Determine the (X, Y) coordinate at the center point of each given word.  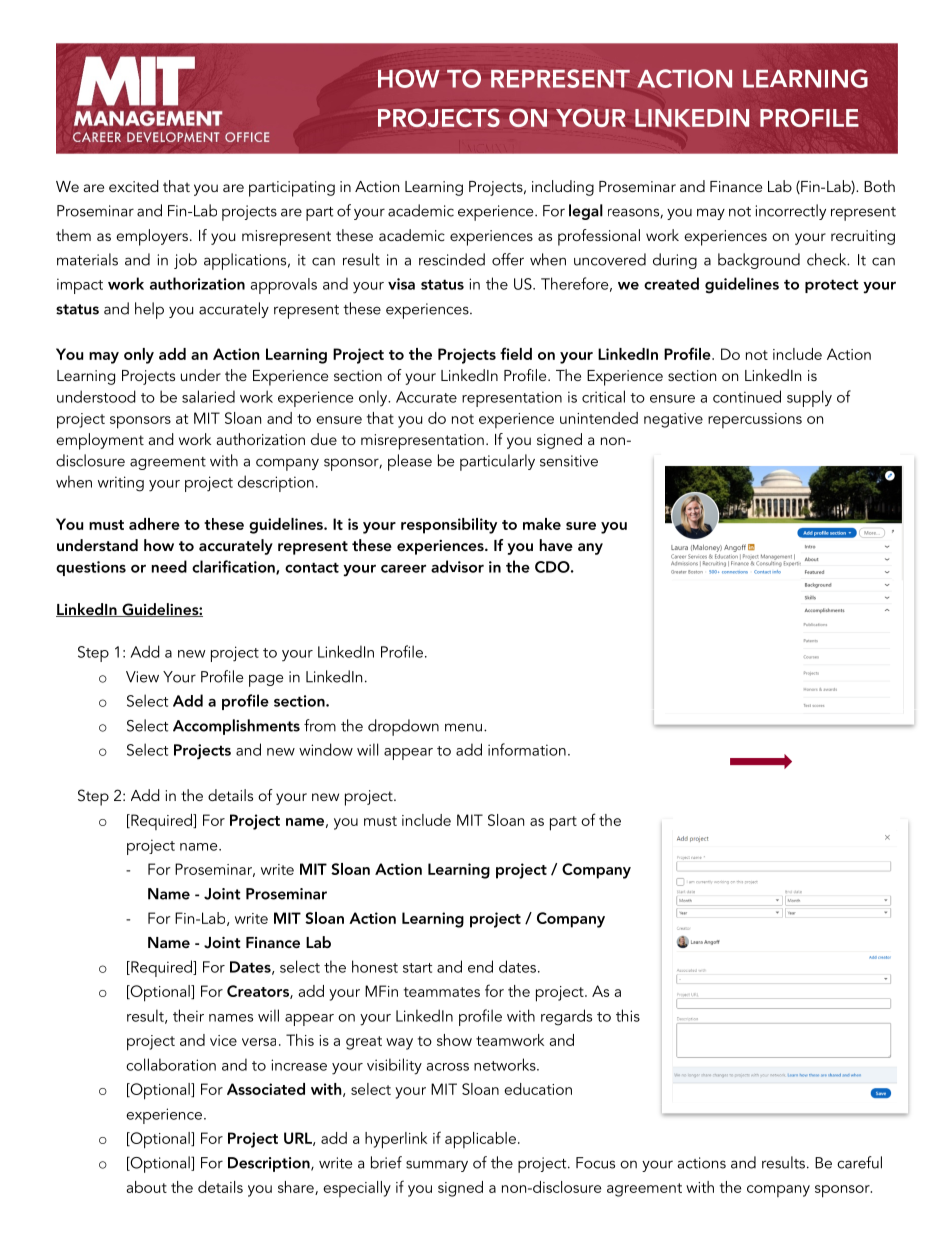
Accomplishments (236, 727)
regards (566, 1017)
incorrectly (791, 212)
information (527, 749)
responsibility (449, 526)
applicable (480, 1140)
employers (152, 237)
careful (859, 1162)
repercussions (755, 420)
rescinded (452, 259)
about (146, 1187)
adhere (154, 524)
